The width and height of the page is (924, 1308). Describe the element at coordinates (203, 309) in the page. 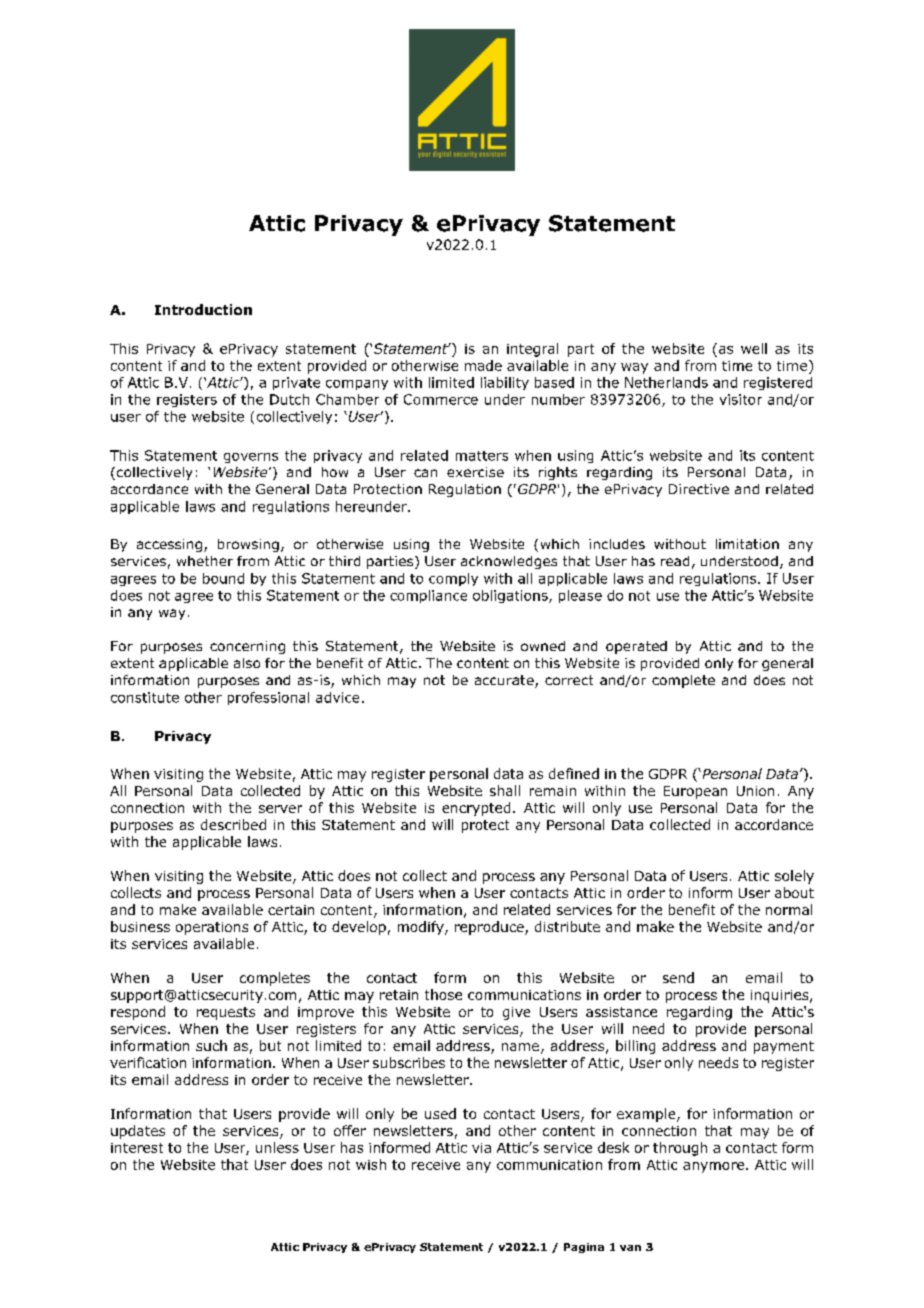

I see `Introduction` at that location.
